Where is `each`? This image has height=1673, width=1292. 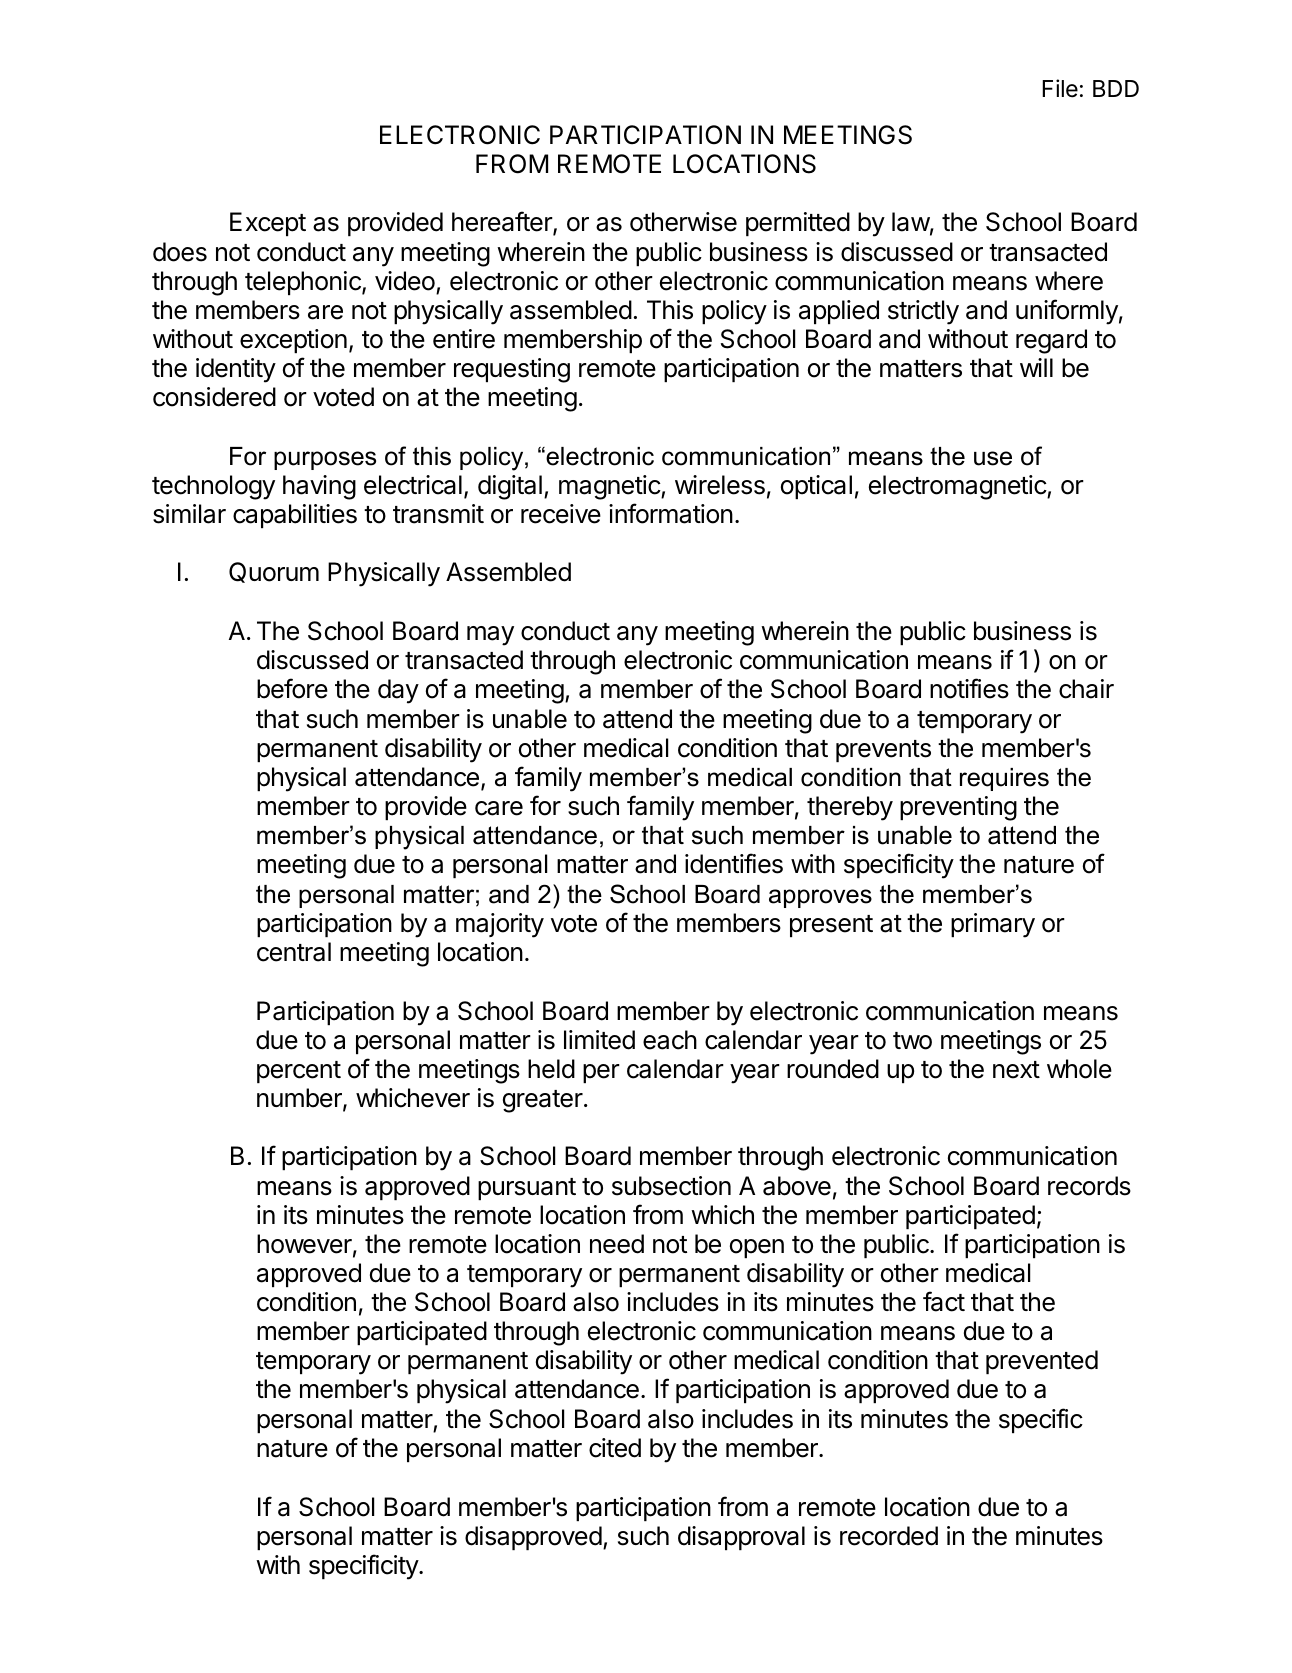
each is located at coordinates (670, 1040).
